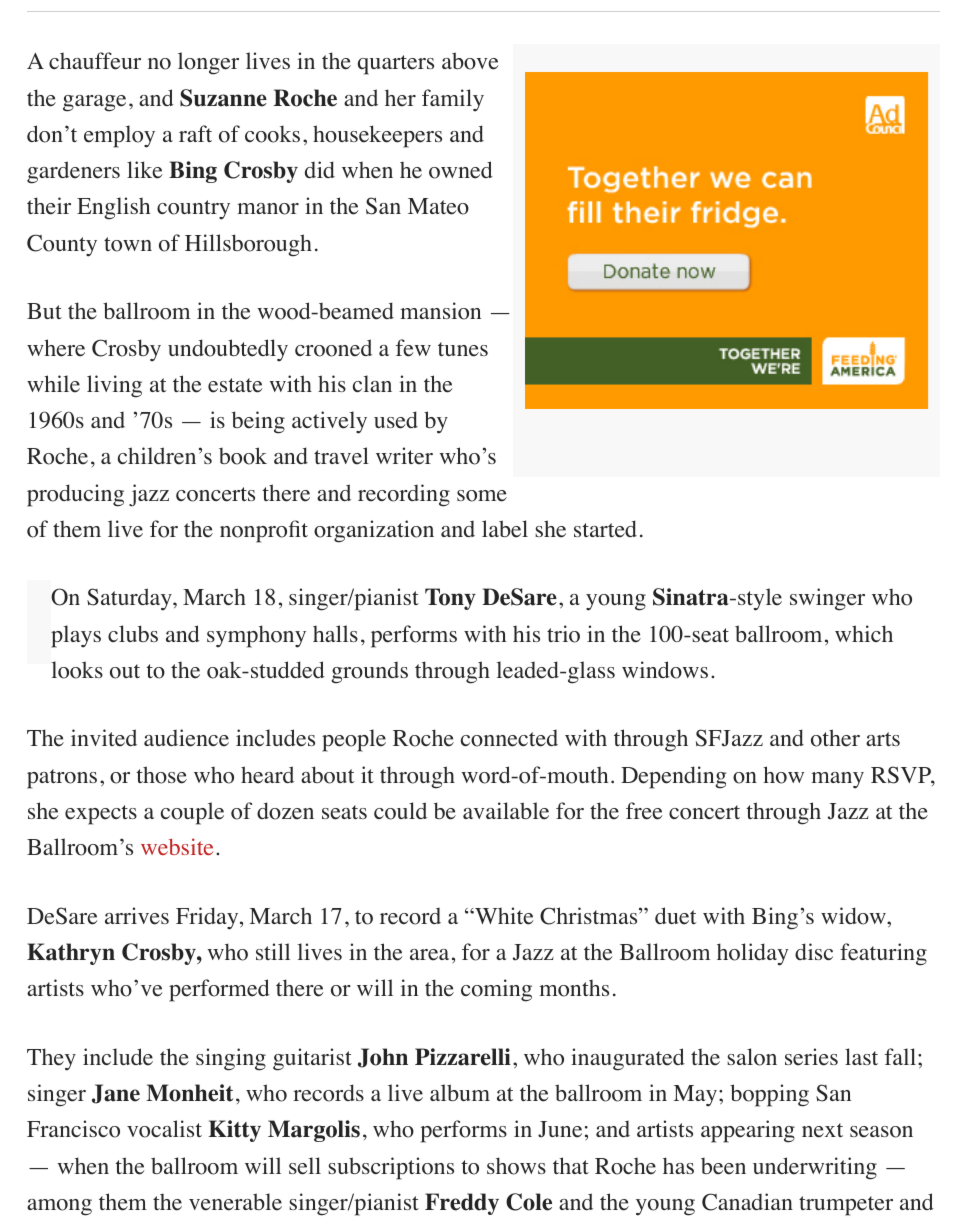 Image resolution: width=967 pixels, height=1232 pixels. I want to click on shows, so click(516, 1166).
